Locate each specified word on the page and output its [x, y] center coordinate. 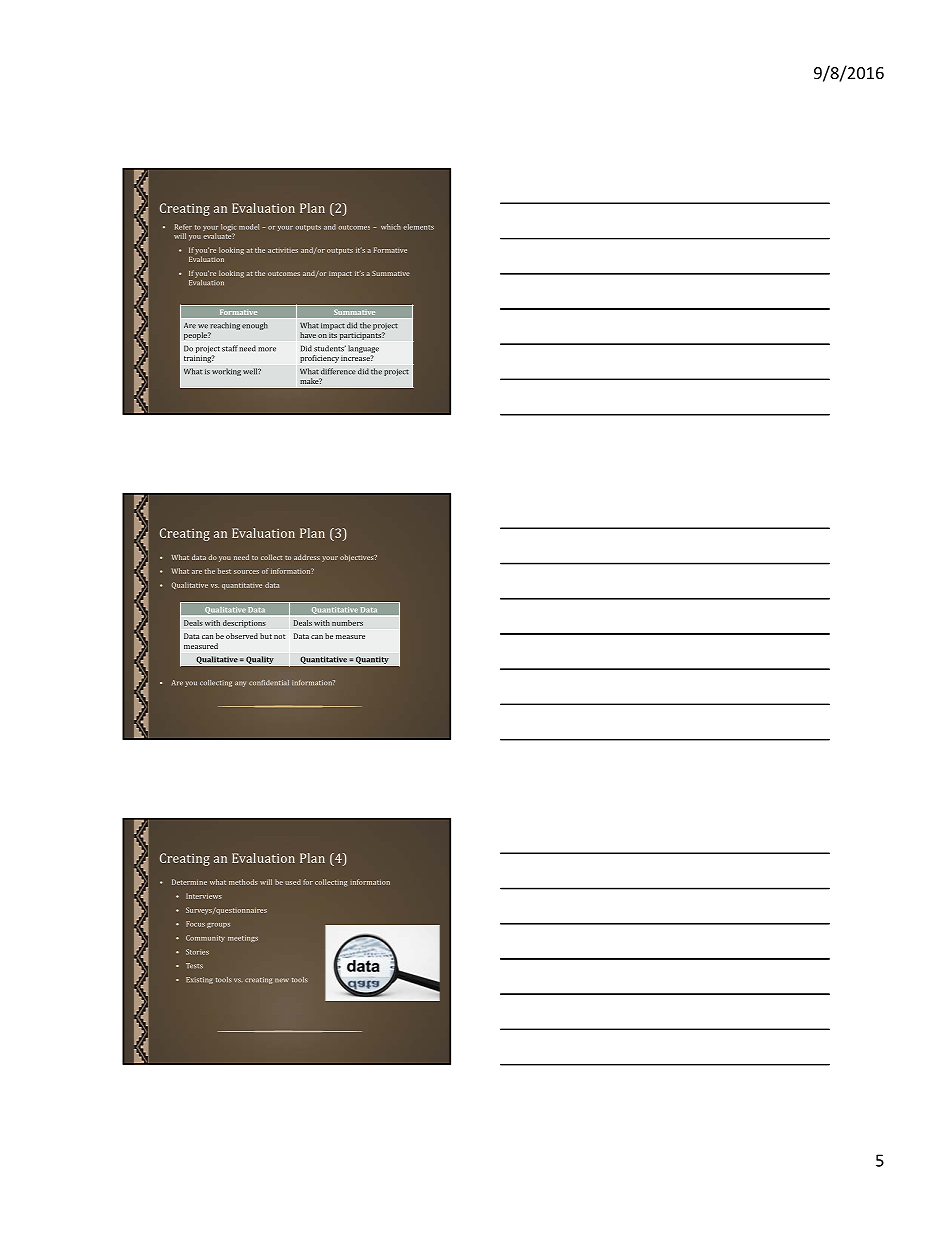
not [279, 636]
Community [205, 938]
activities [283, 250]
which [391, 227]
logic [229, 229]
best [224, 571]
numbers [347, 623]
